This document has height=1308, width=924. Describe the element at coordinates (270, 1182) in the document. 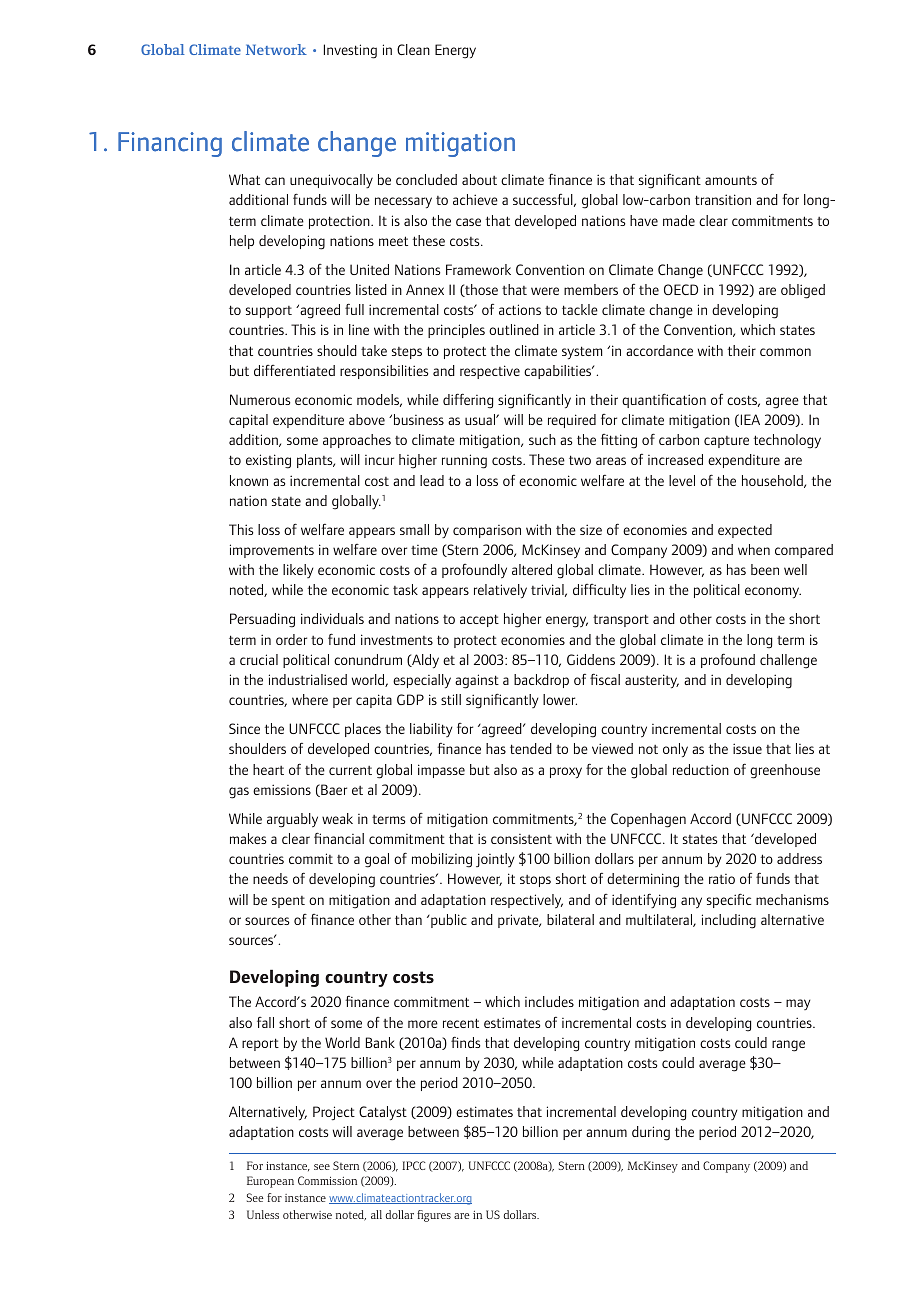

I see `European` at that location.
